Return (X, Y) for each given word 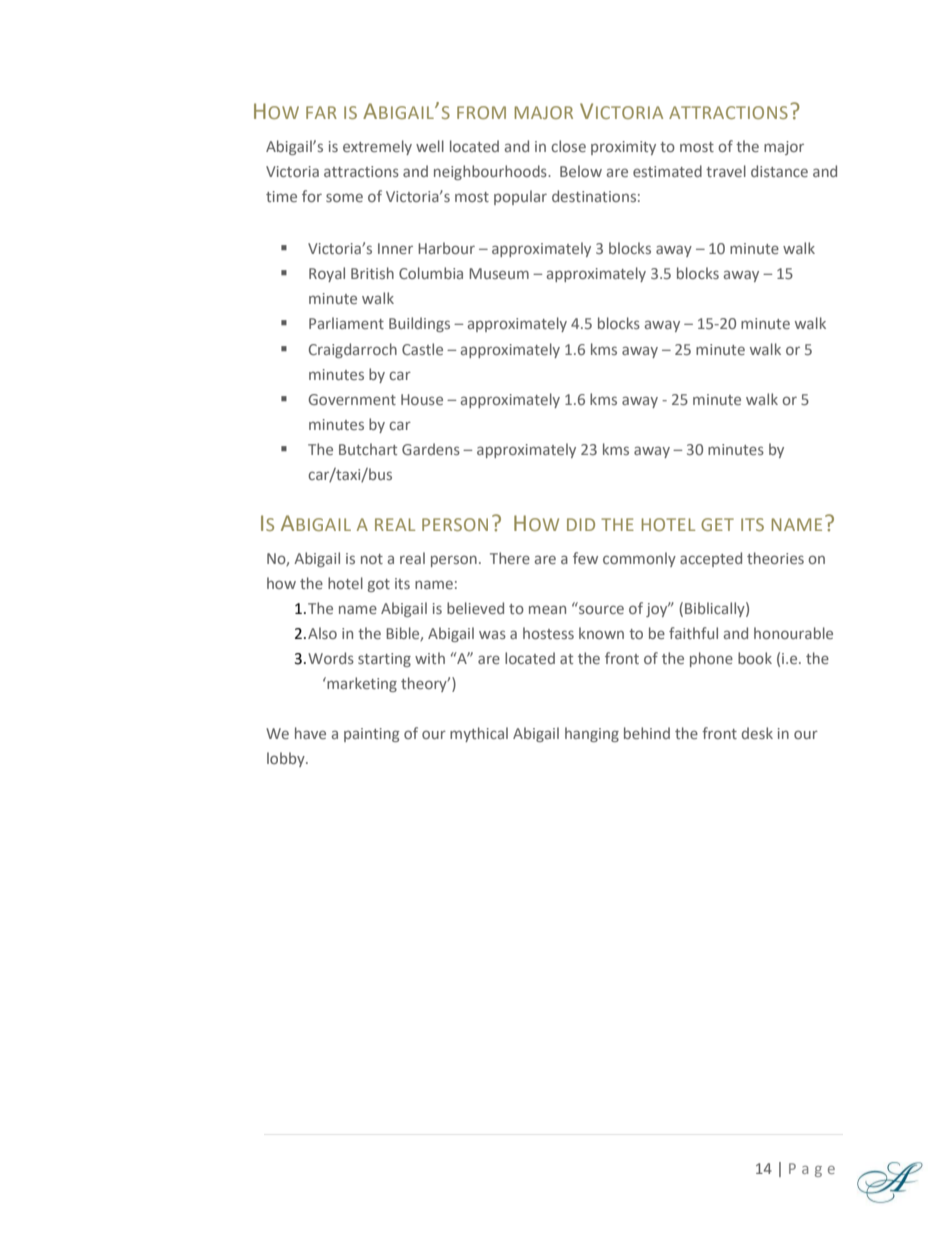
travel (726, 171)
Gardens (431, 449)
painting (372, 735)
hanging (592, 734)
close (568, 146)
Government (352, 399)
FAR (321, 112)
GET (717, 524)
